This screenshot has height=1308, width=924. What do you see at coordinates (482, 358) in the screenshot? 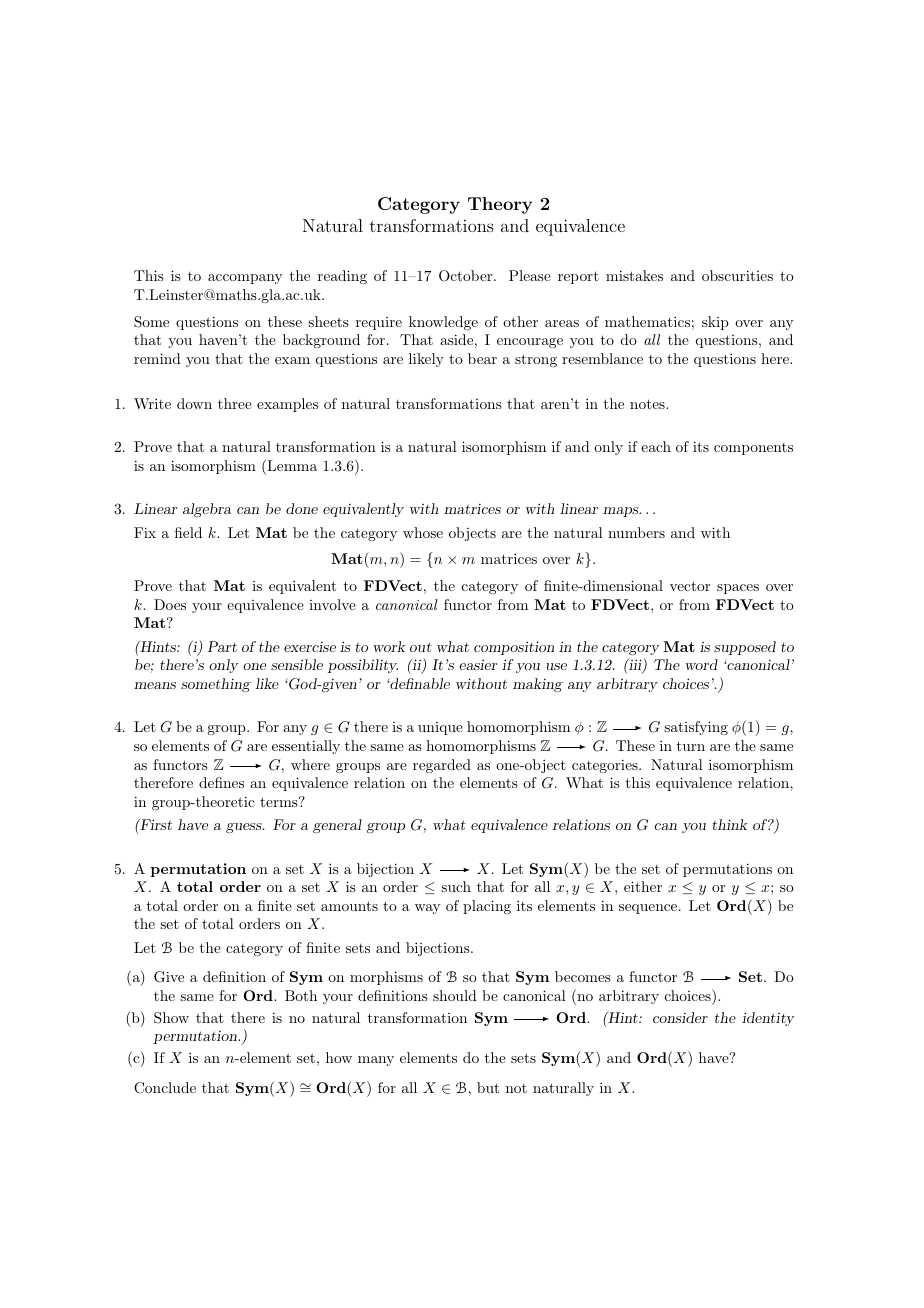
I see `bear` at bounding box center [482, 358].
